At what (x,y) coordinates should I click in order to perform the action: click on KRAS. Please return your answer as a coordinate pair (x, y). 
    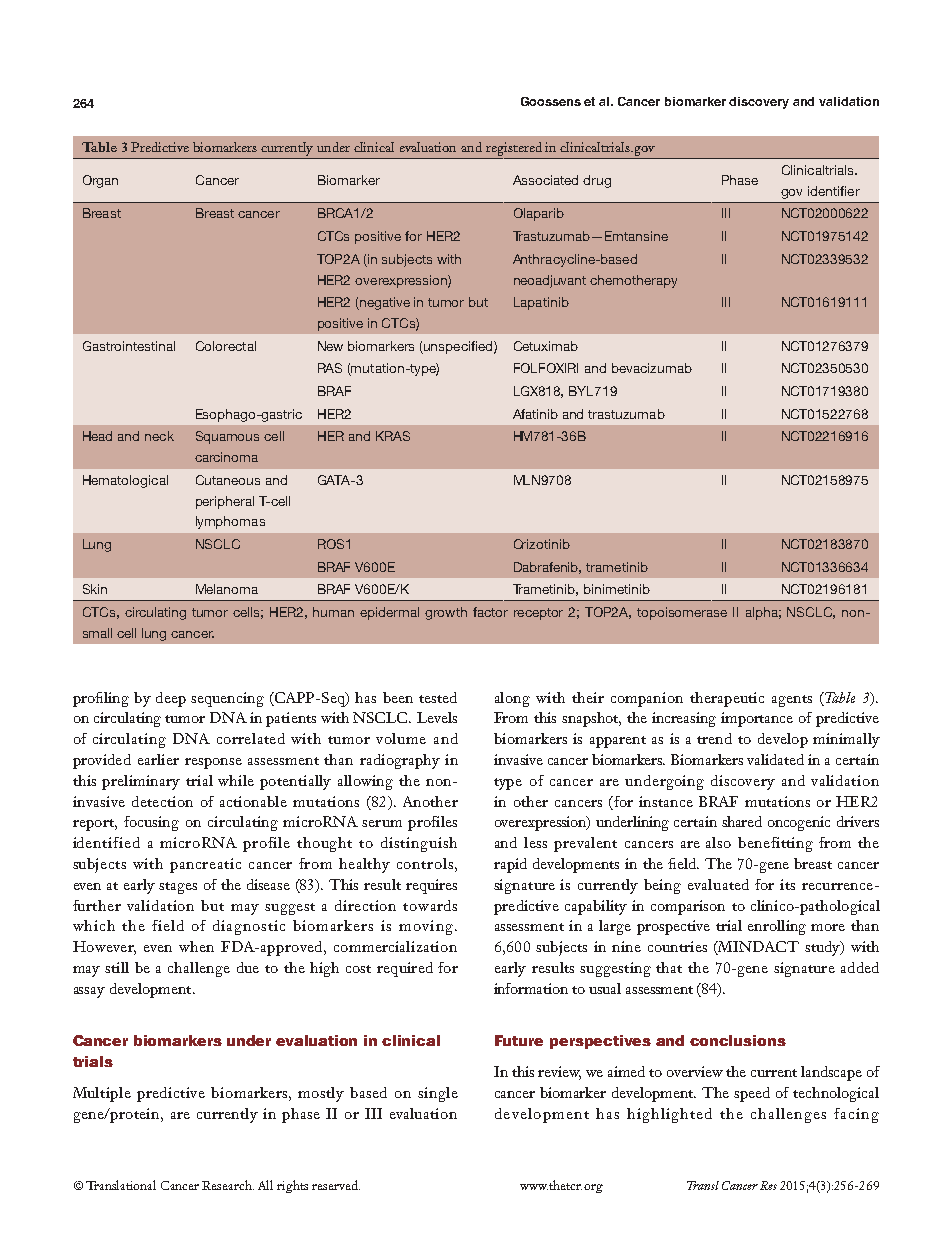
    Looking at the image, I should click on (393, 436).
